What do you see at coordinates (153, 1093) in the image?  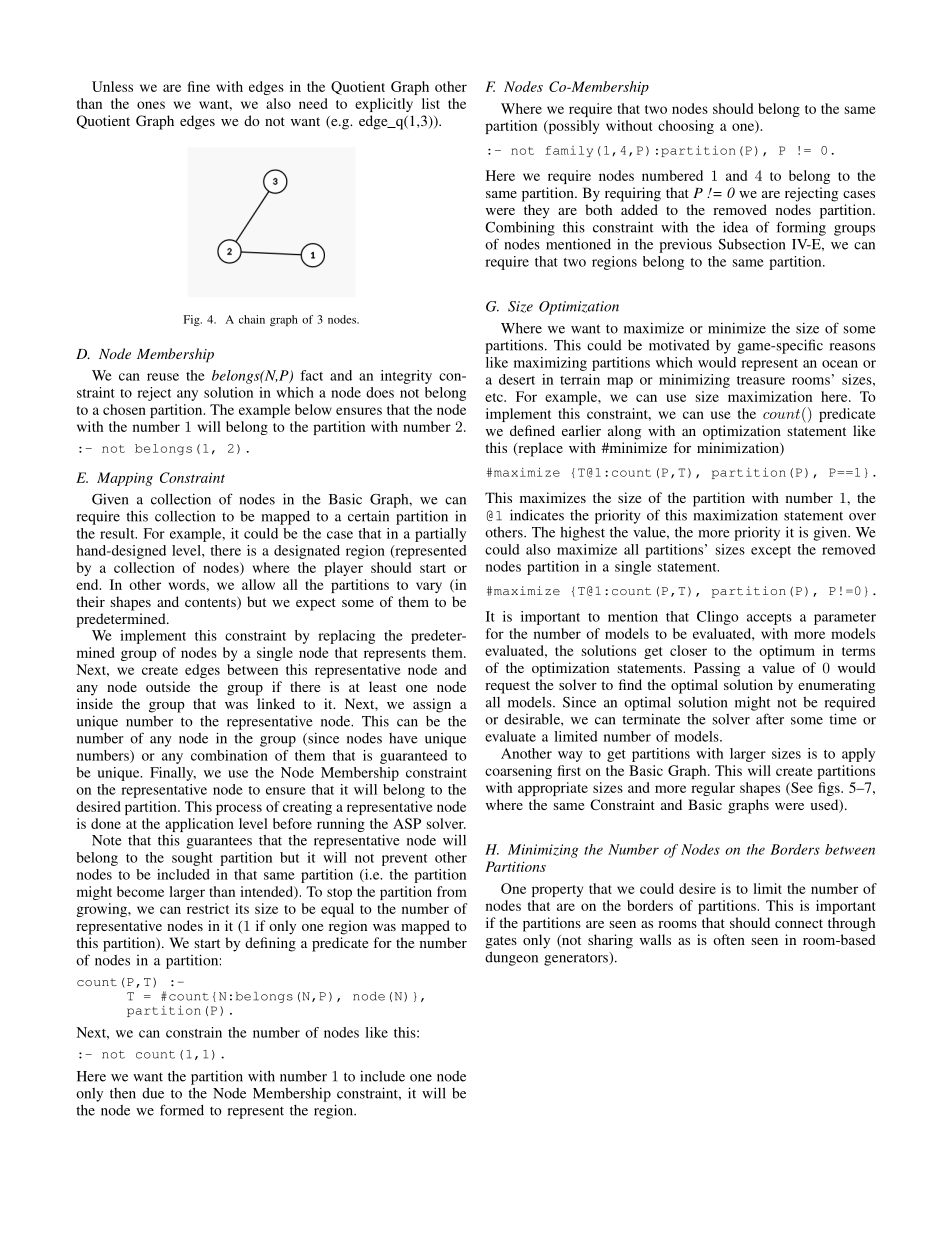 I see `due` at bounding box center [153, 1093].
